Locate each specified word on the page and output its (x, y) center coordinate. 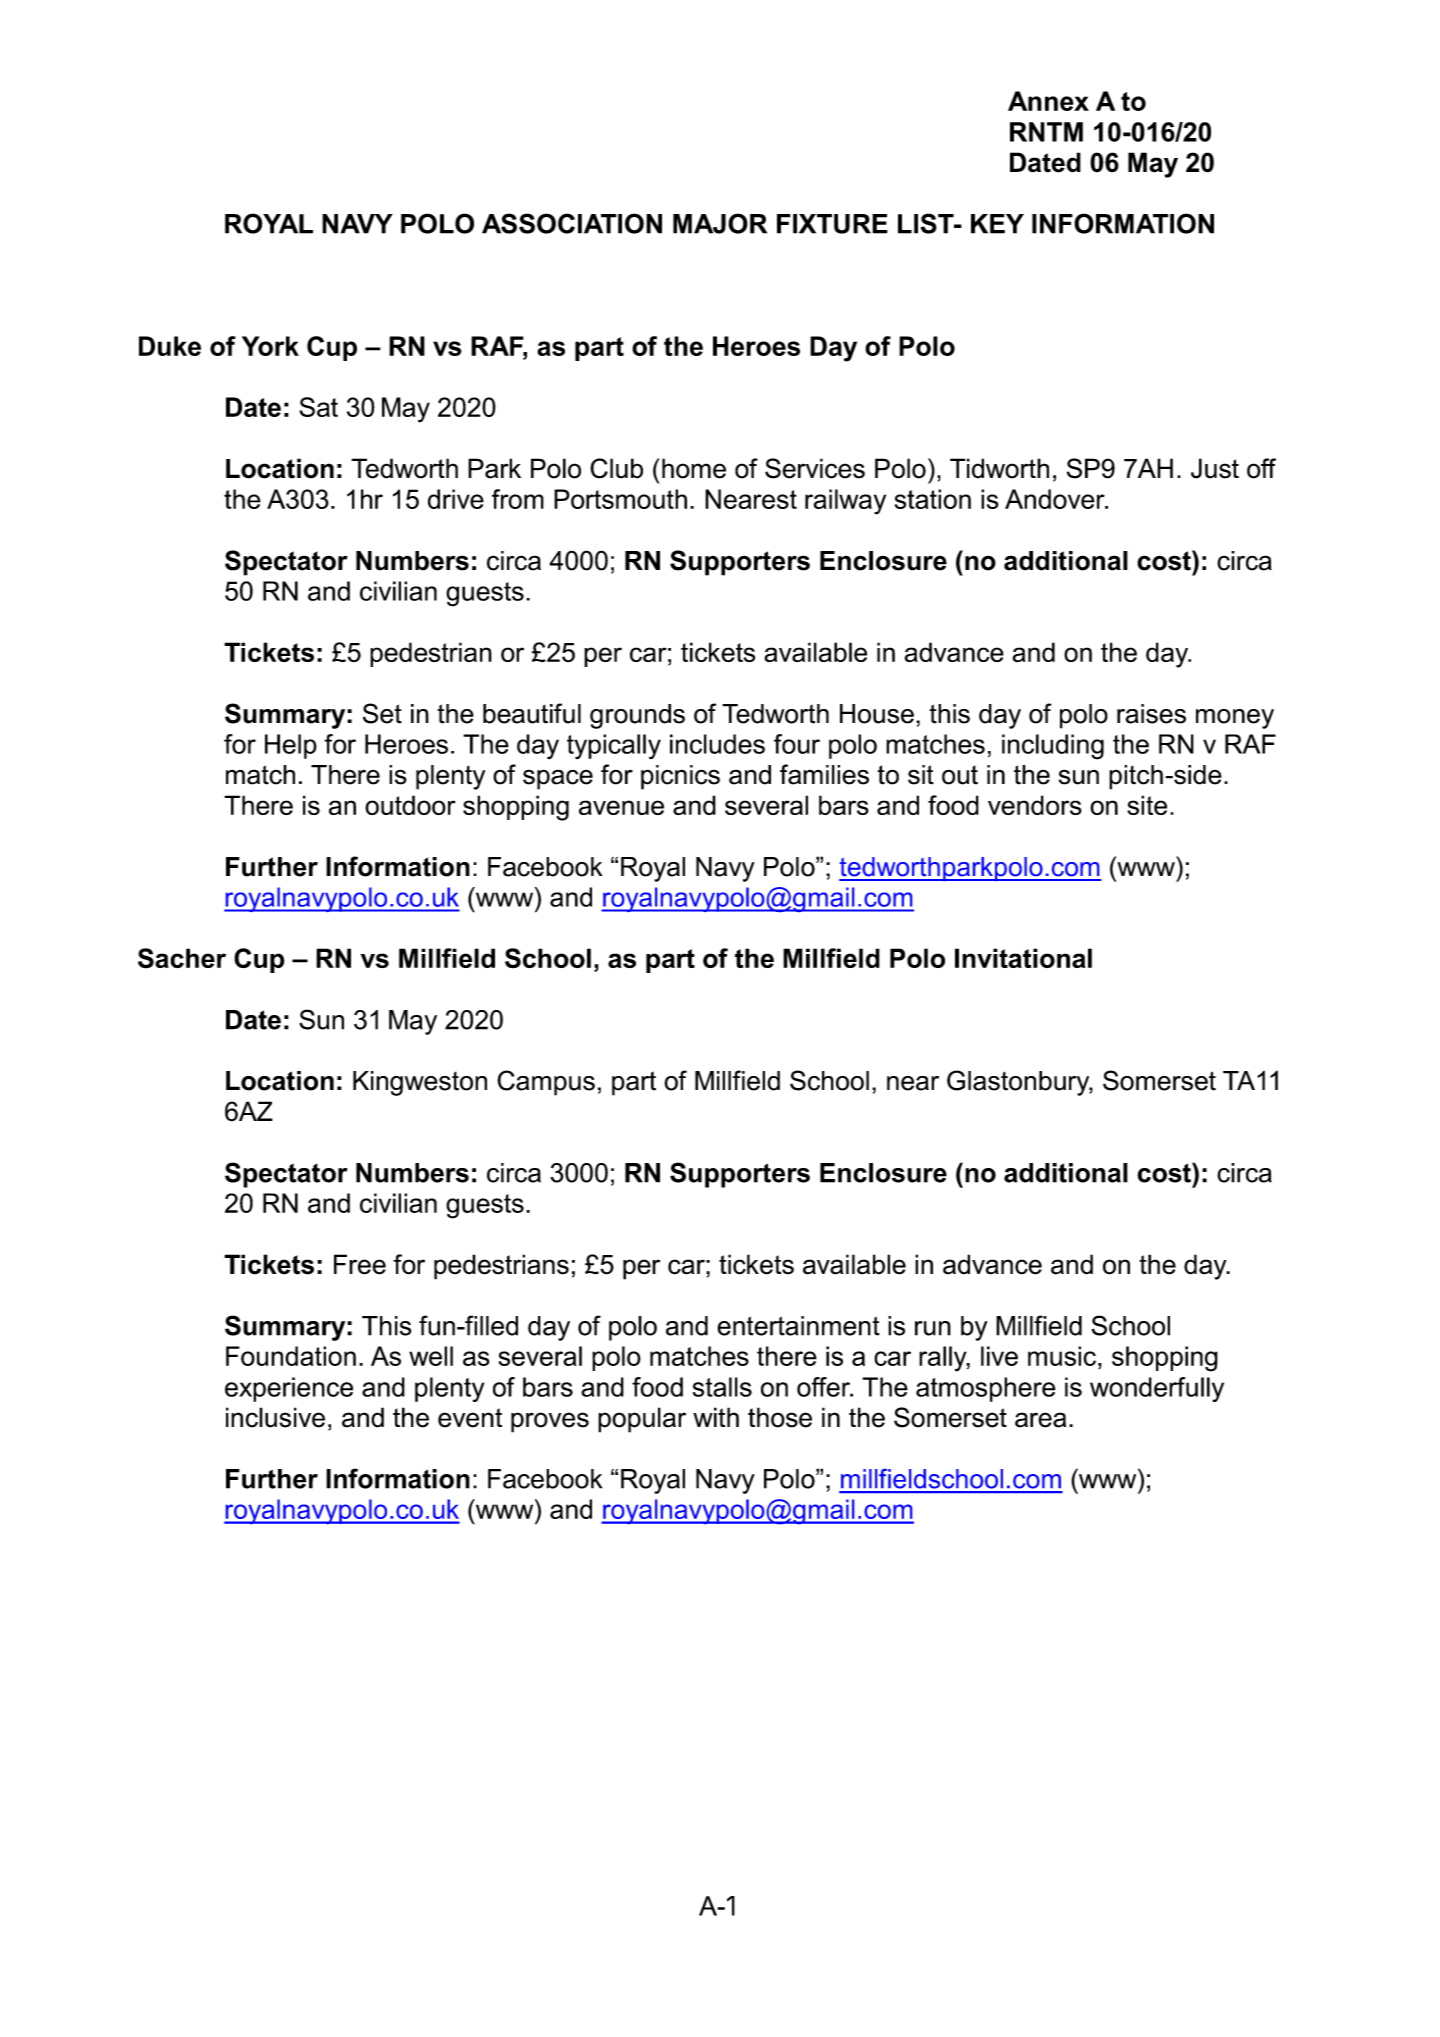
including (1053, 747)
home (694, 468)
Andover (1056, 499)
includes (717, 744)
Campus (546, 1083)
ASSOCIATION (572, 223)
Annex (1048, 101)
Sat (318, 407)
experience (289, 1389)
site (1147, 805)
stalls (722, 1387)
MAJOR (720, 223)
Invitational (1023, 958)
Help (291, 746)
